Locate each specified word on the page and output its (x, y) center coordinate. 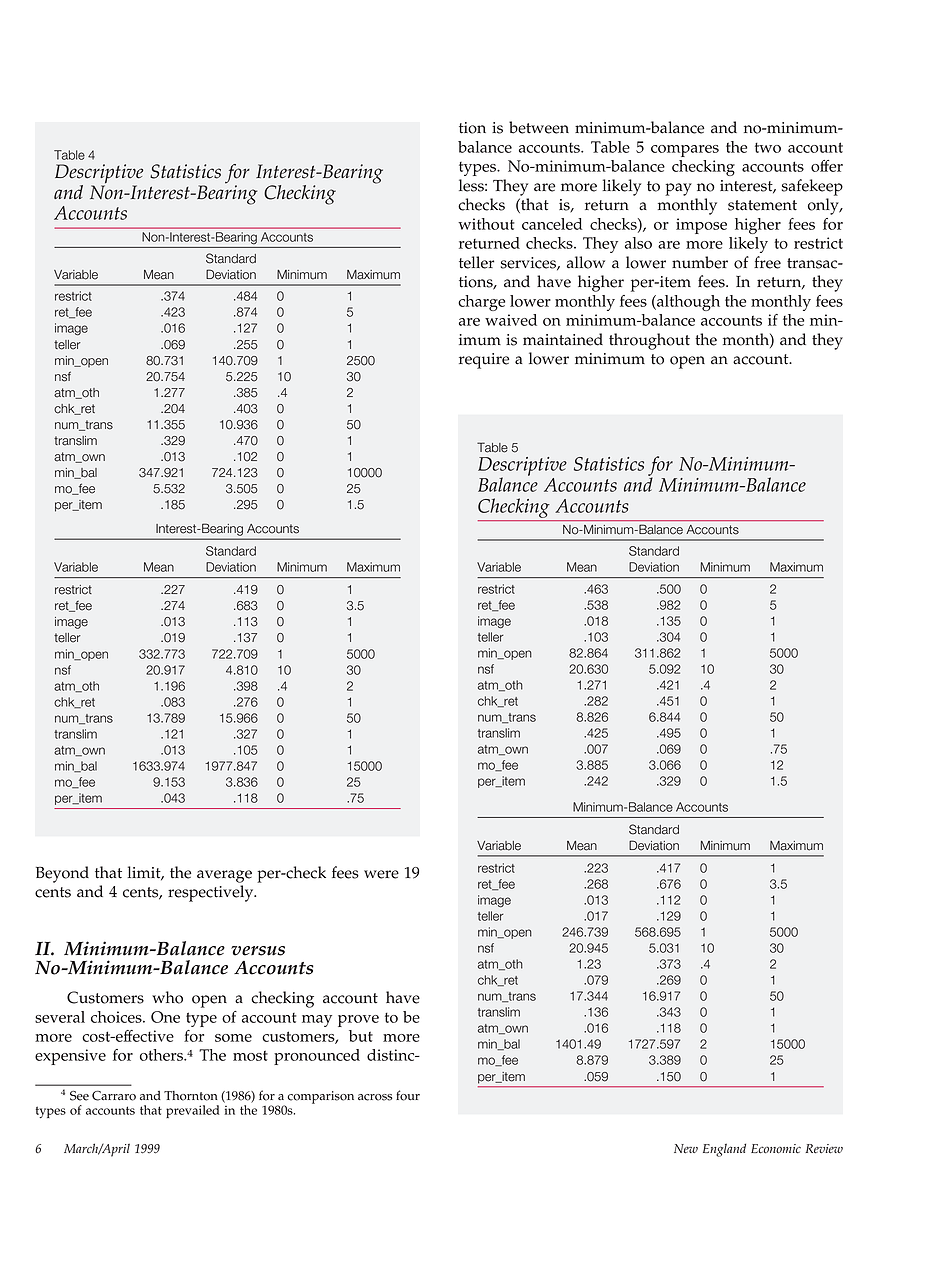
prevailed (192, 1111)
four (408, 1095)
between (539, 127)
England (724, 1150)
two (768, 147)
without (486, 224)
